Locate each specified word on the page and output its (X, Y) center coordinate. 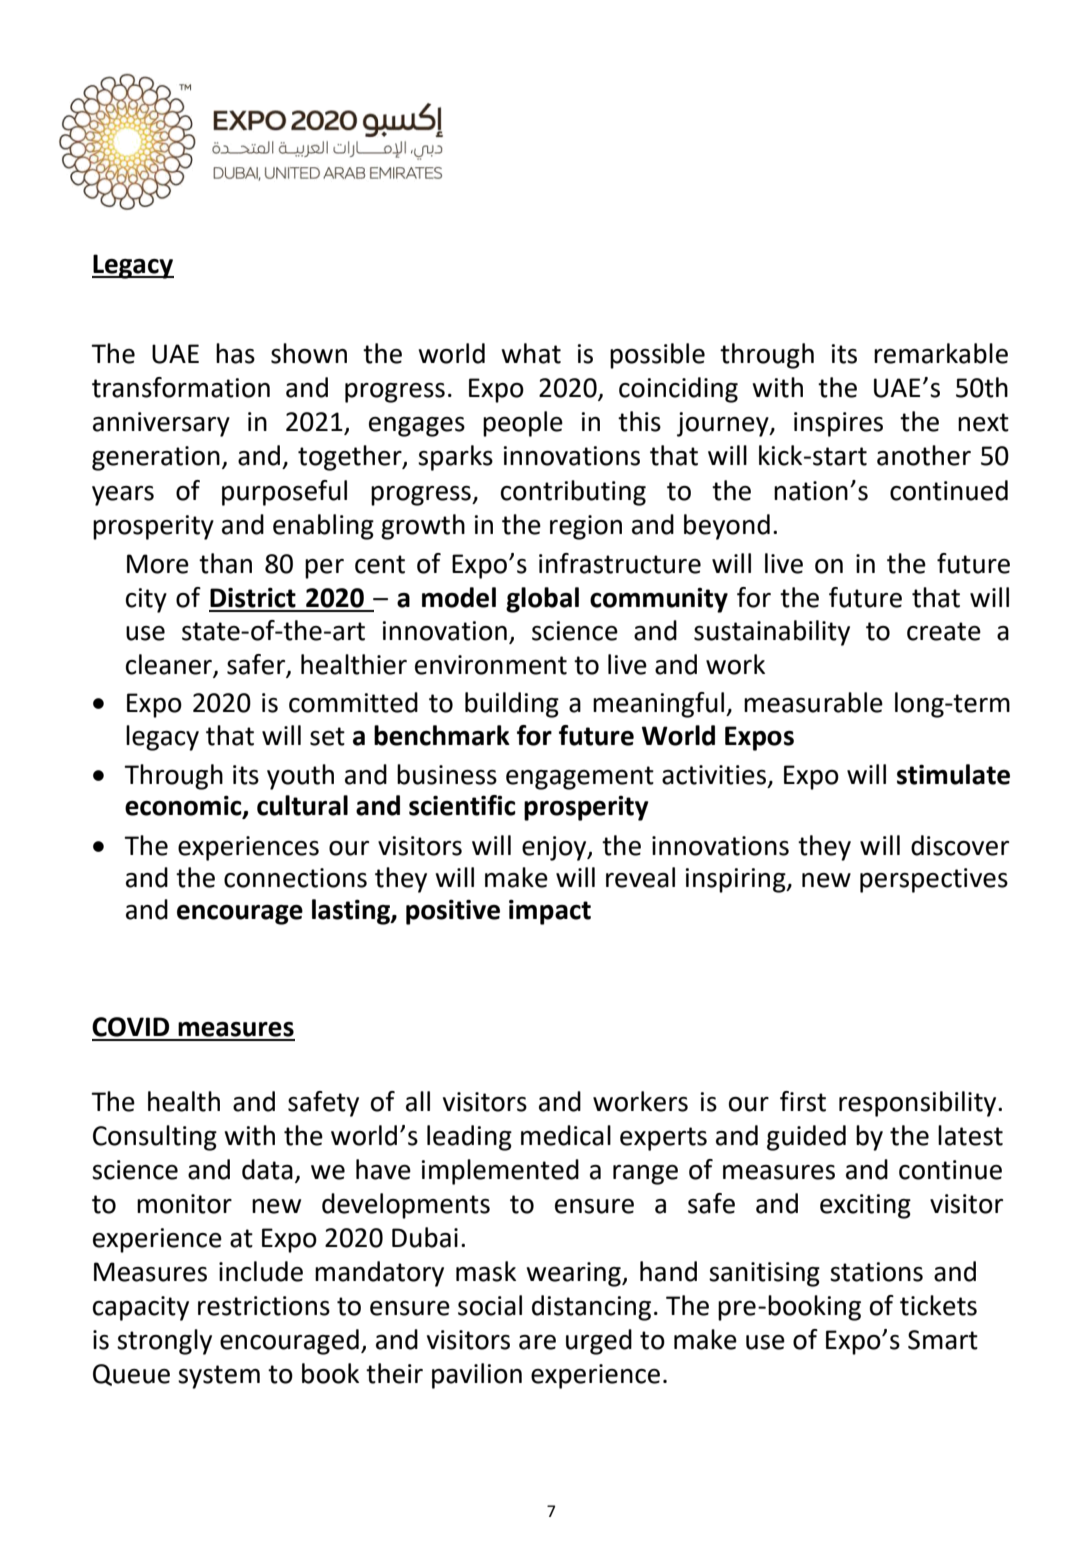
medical (566, 1135)
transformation (181, 387)
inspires (838, 424)
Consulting (155, 1138)
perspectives (934, 880)
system (219, 1377)
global (542, 600)
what (531, 353)
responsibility (919, 1104)
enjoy (555, 848)
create (944, 631)
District (253, 597)
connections (295, 878)
